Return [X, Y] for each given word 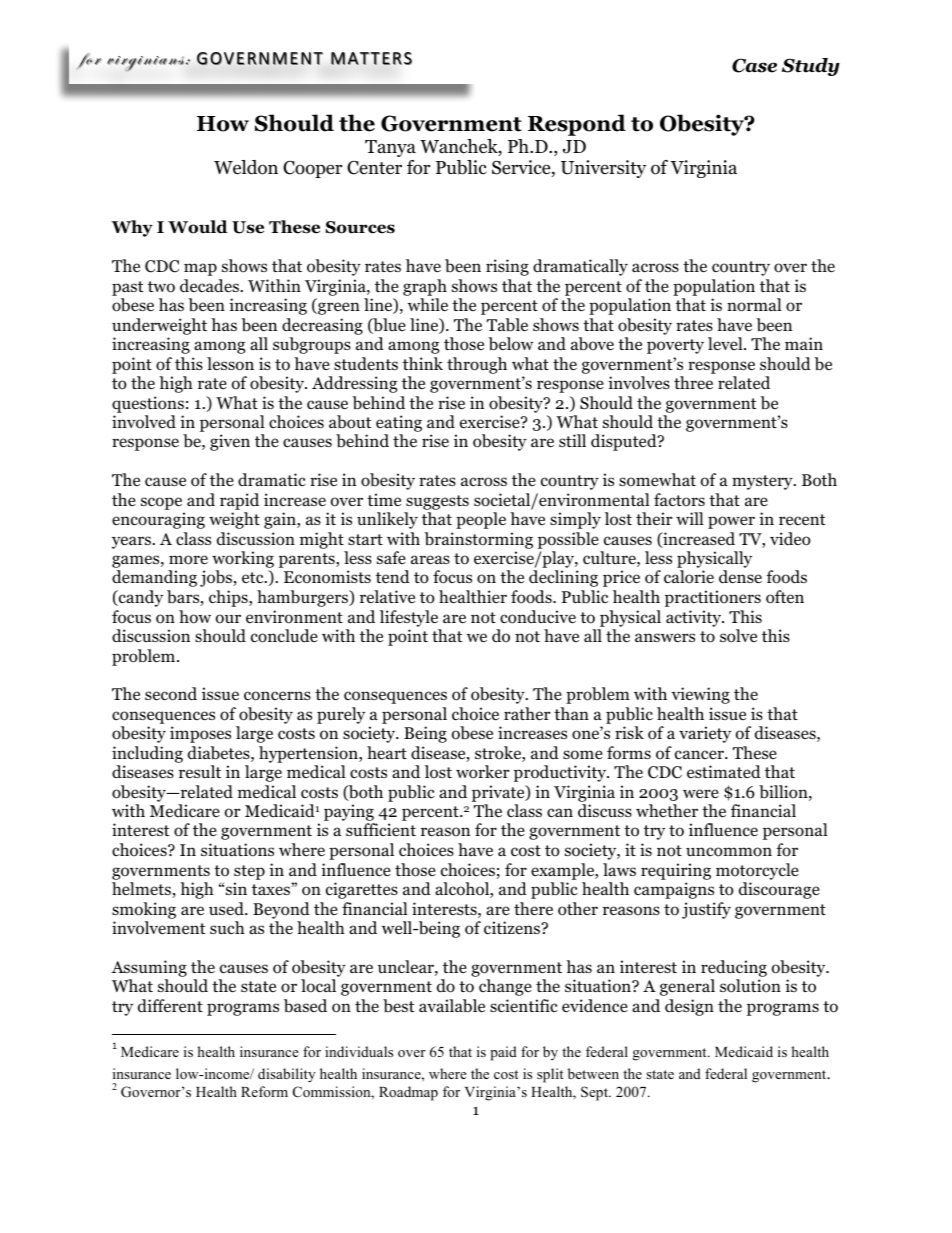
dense [740, 577]
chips [229, 598]
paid [503, 1053]
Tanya [390, 148]
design [689, 1007]
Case [754, 65]
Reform [264, 1091]
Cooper [312, 169]
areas [430, 559]
